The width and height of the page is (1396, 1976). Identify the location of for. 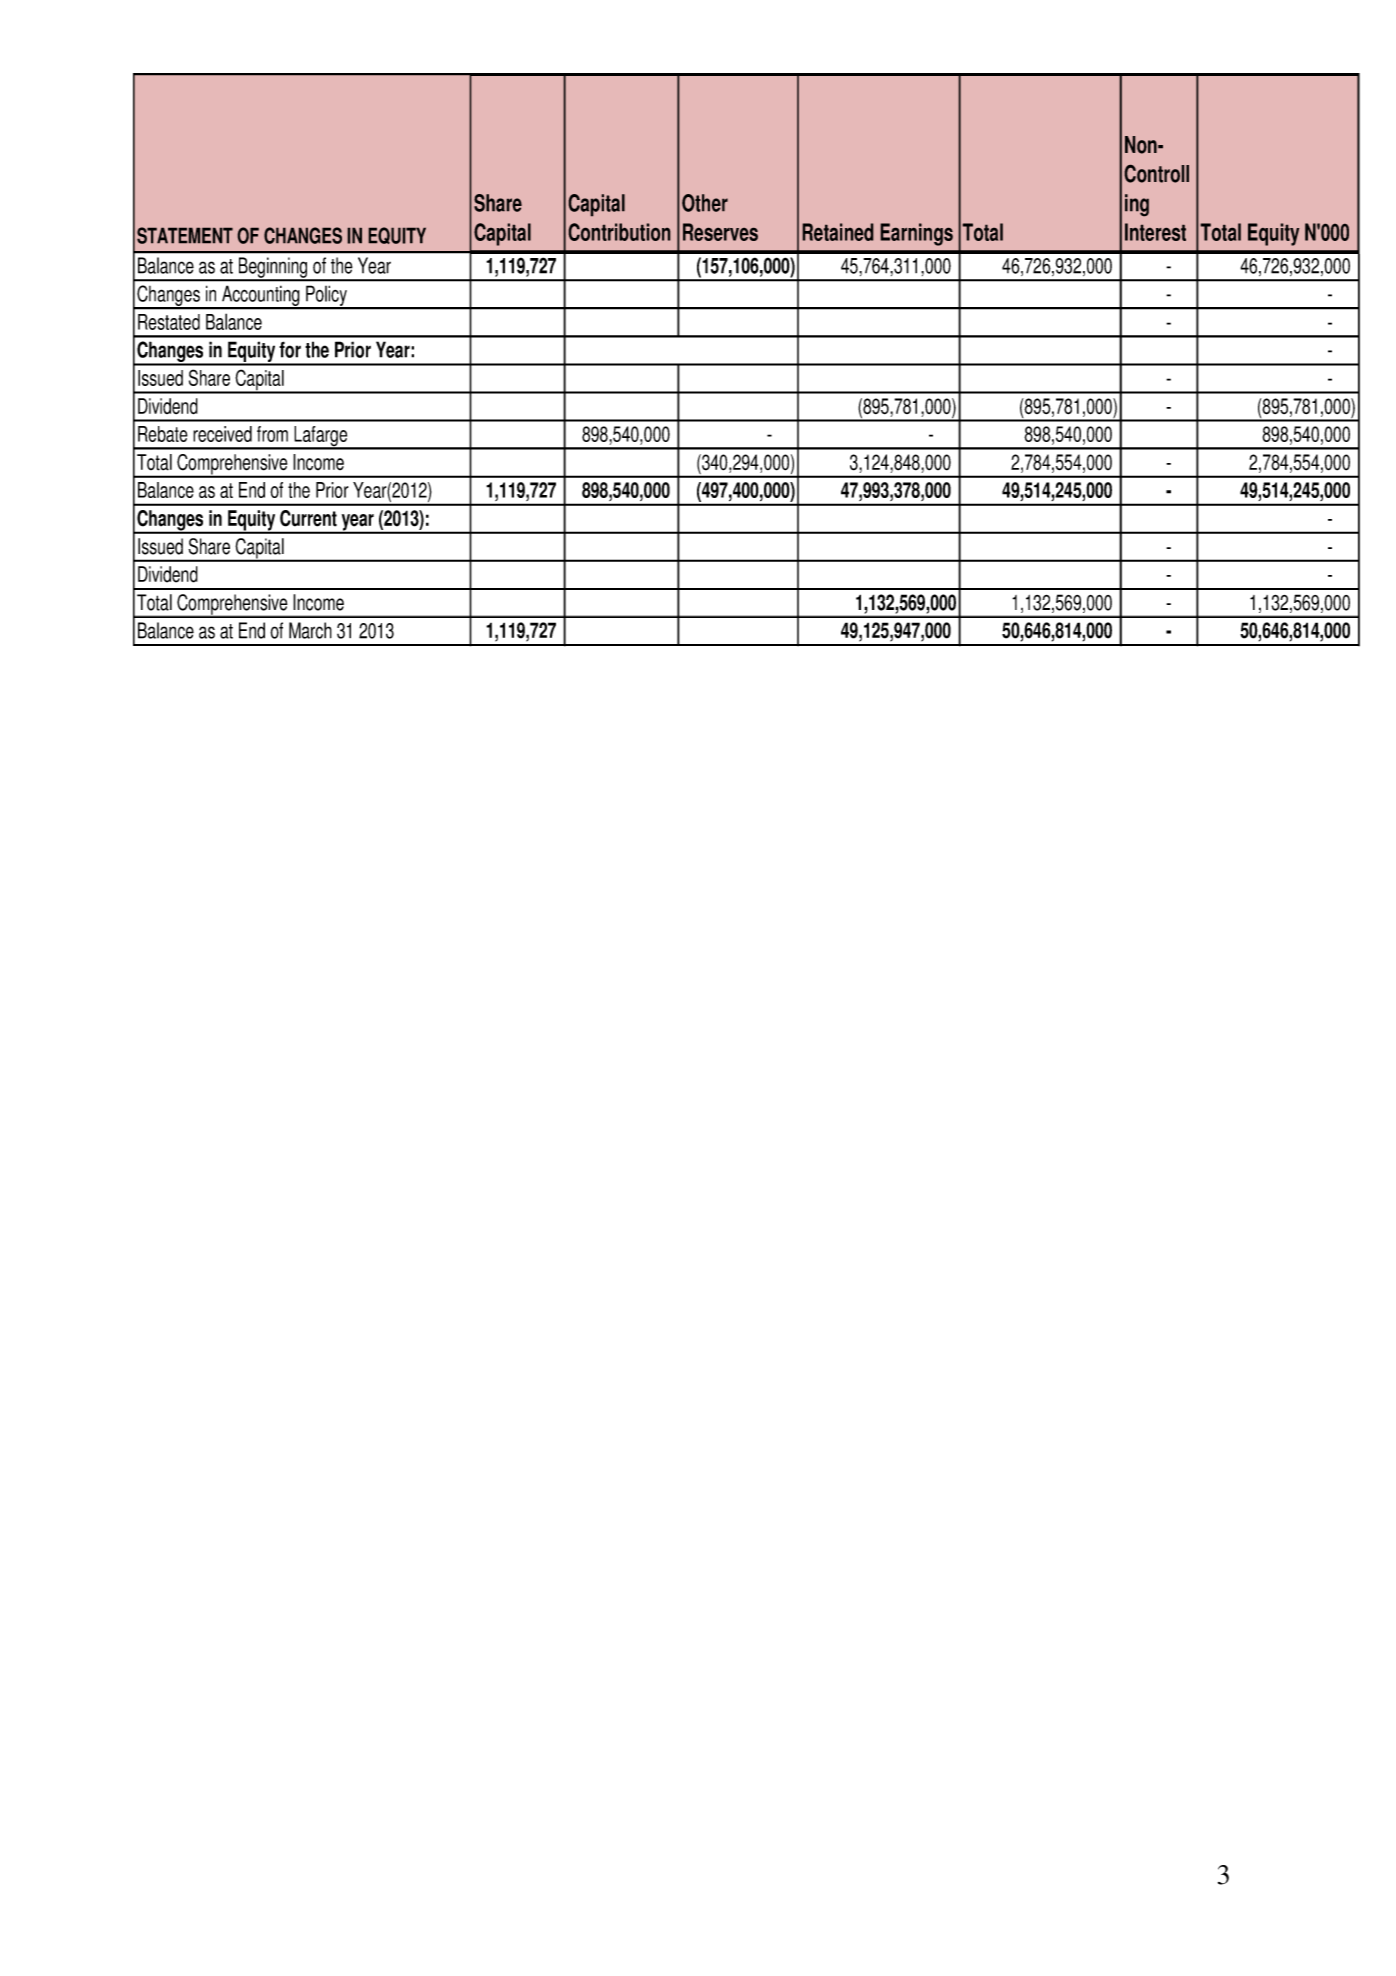
(290, 349).
